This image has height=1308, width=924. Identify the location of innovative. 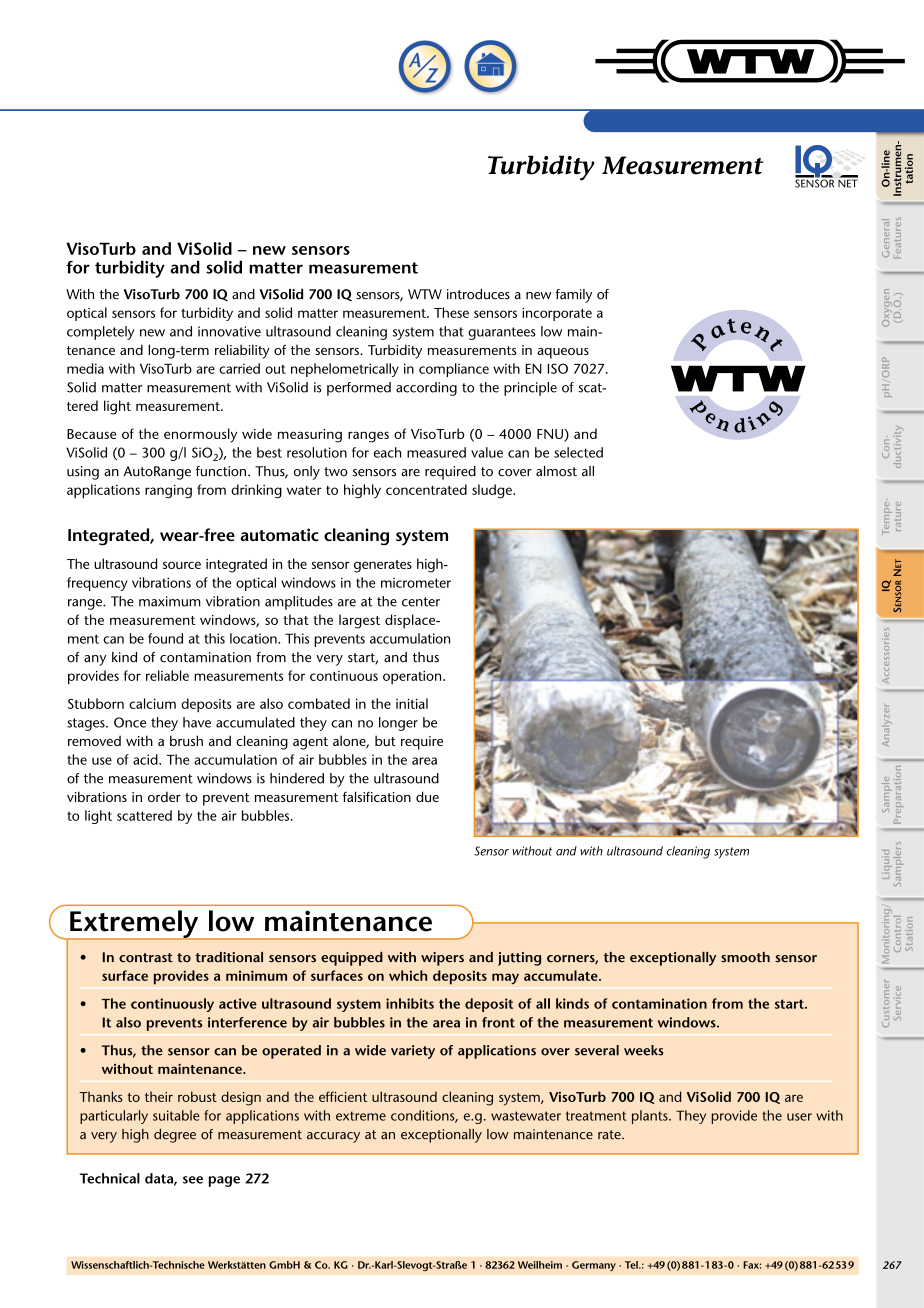
(229, 331).
